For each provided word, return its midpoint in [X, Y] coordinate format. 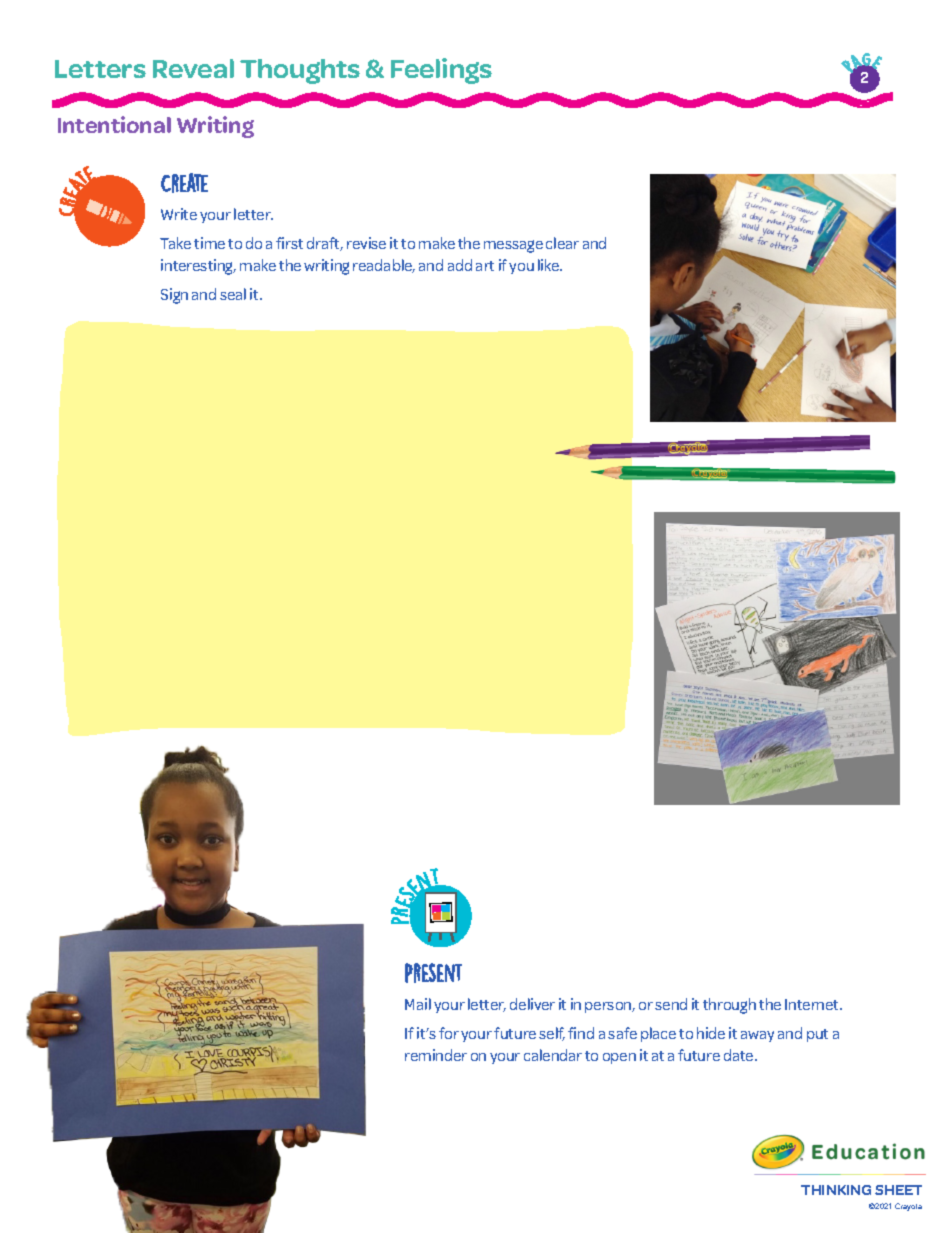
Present [433, 973]
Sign [174, 296]
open [619, 1058]
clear [562, 243]
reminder [436, 1055]
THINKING [836, 1190]
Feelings [441, 71]
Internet [813, 1004]
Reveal [193, 68]
